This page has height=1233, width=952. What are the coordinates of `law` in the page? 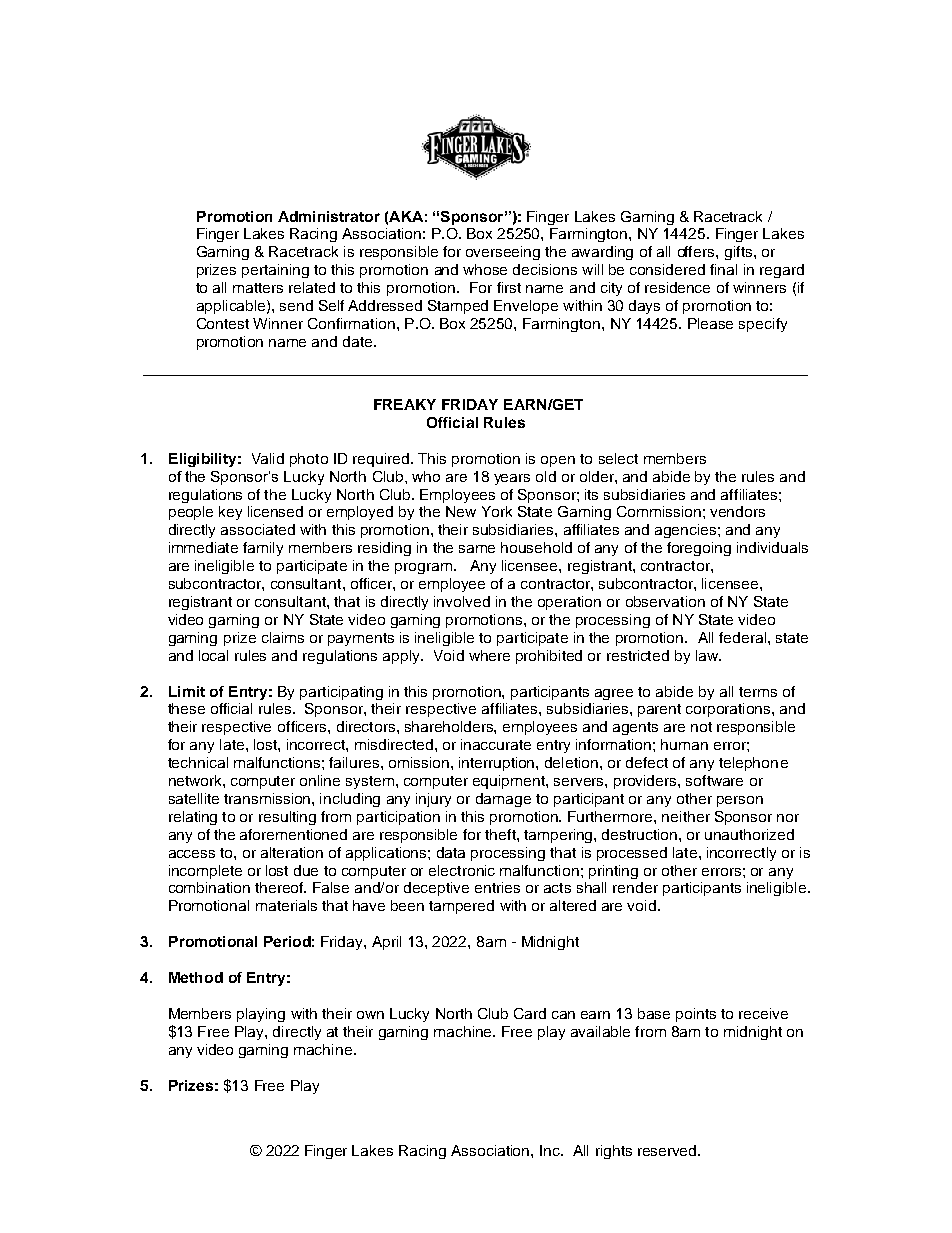 It's located at (708, 655).
